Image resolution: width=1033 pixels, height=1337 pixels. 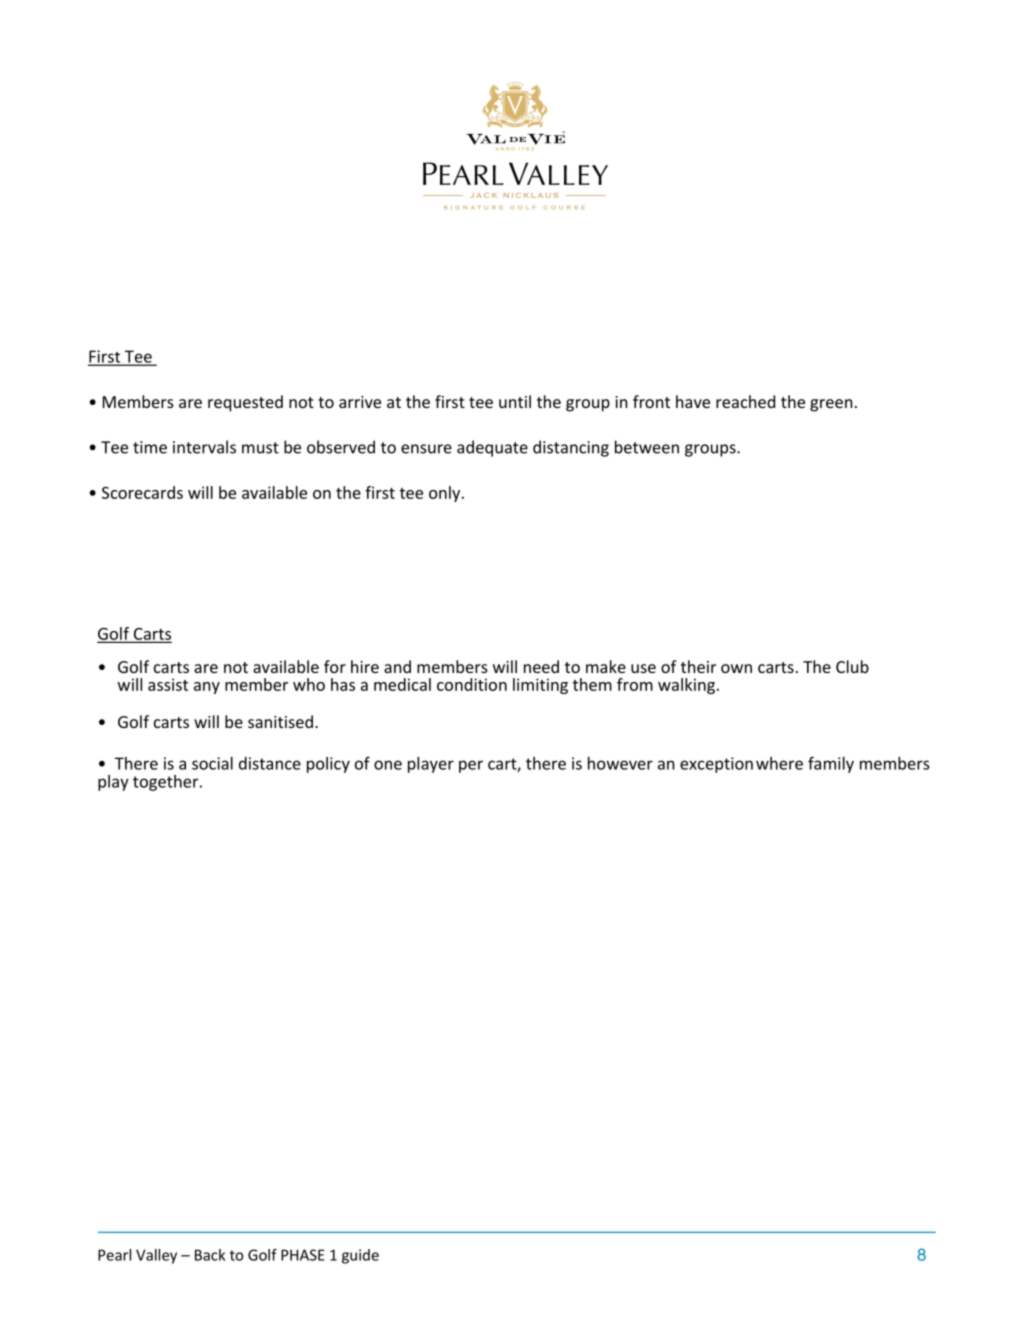 I want to click on Back, so click(x=210, y=1255).
